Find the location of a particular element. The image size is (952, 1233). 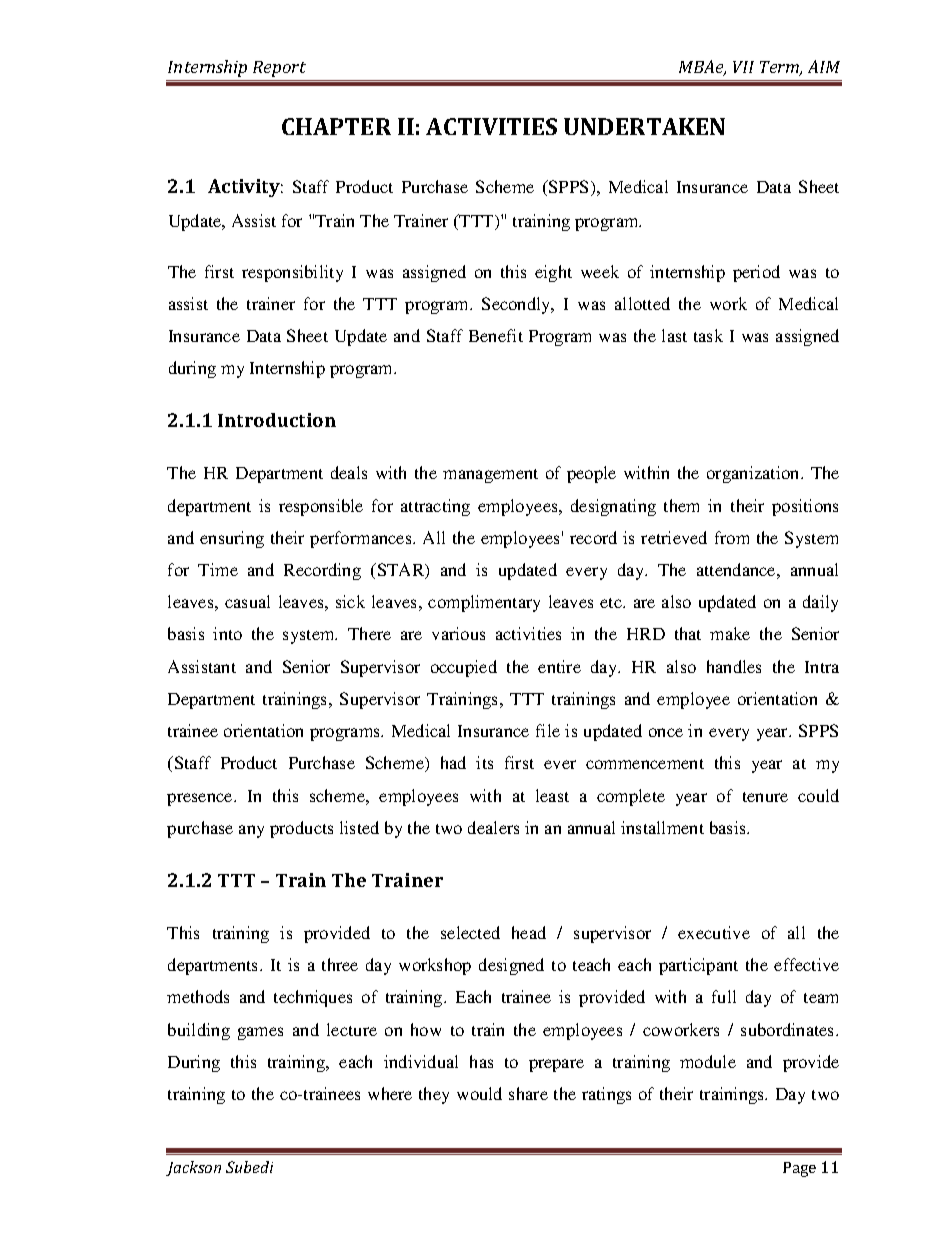

UNDERTAKEN is located at coordinates (644, 126).
